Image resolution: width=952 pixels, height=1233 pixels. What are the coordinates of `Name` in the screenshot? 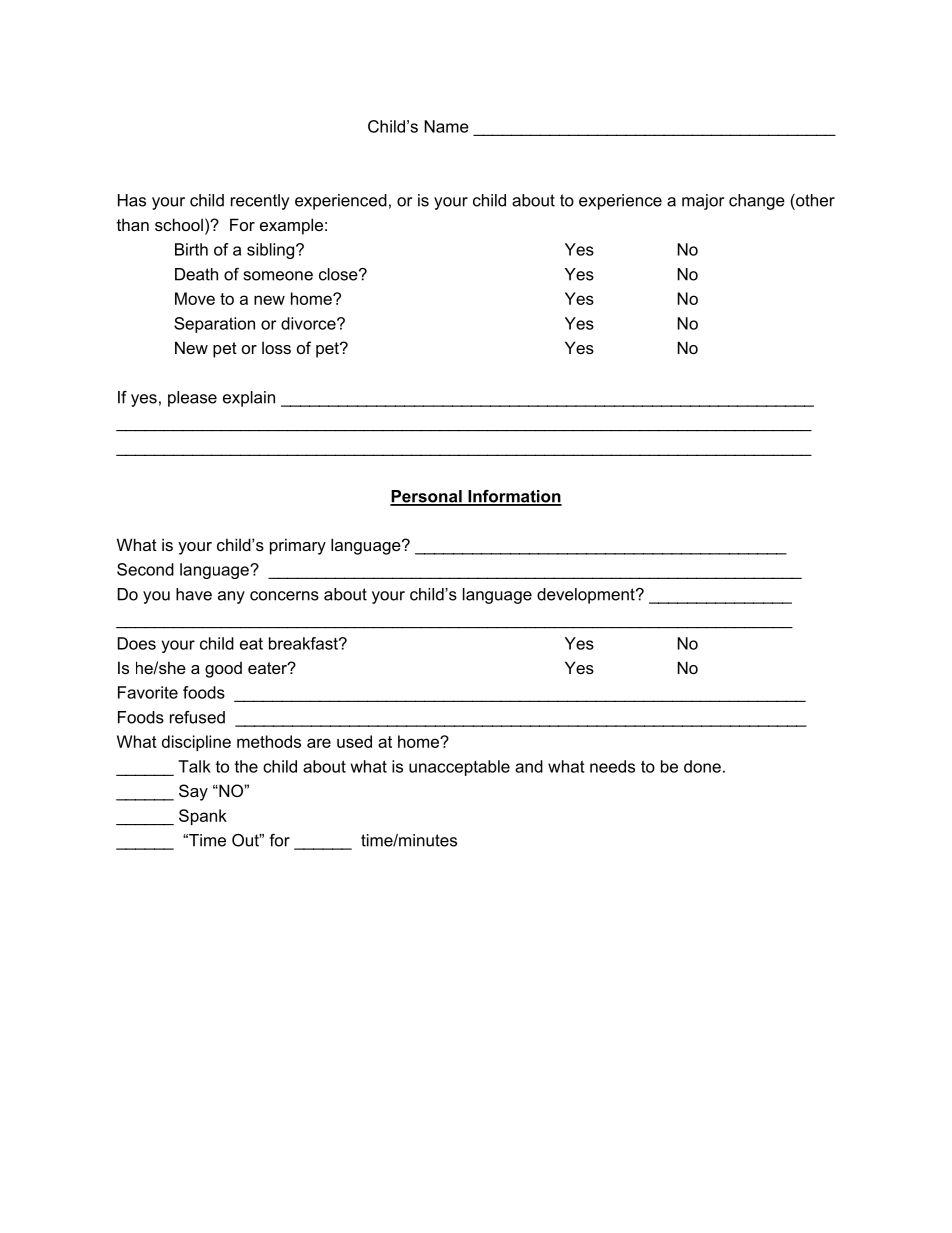 It's located at (446, 126).
